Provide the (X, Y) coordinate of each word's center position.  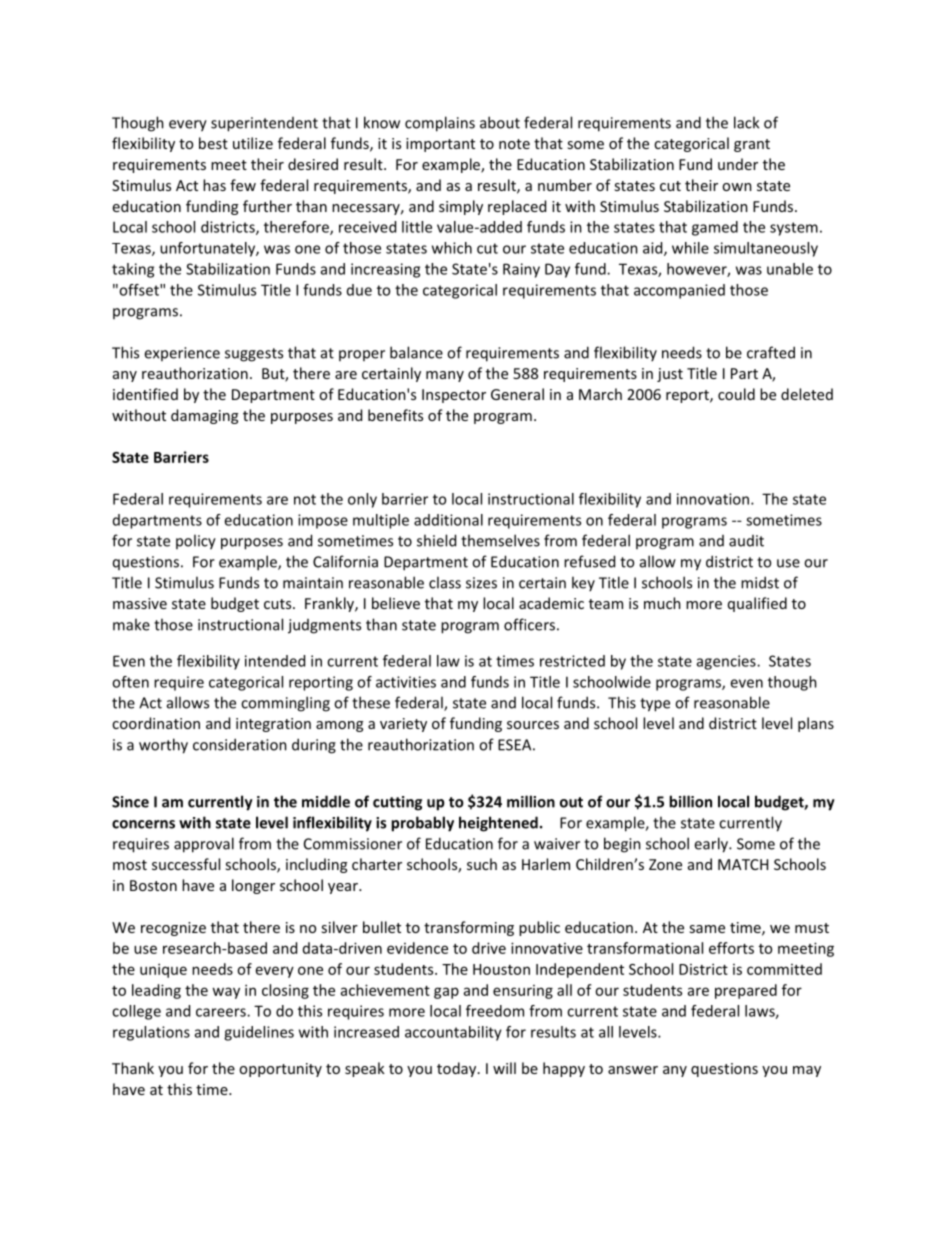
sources (533, 725)
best (213, 143)
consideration (240, 744)
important (440, 145)
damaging (204, 416)
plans (816, 724)
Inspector (454, 396)
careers (222, 1012)
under (738, 164)
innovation (714, 499)
